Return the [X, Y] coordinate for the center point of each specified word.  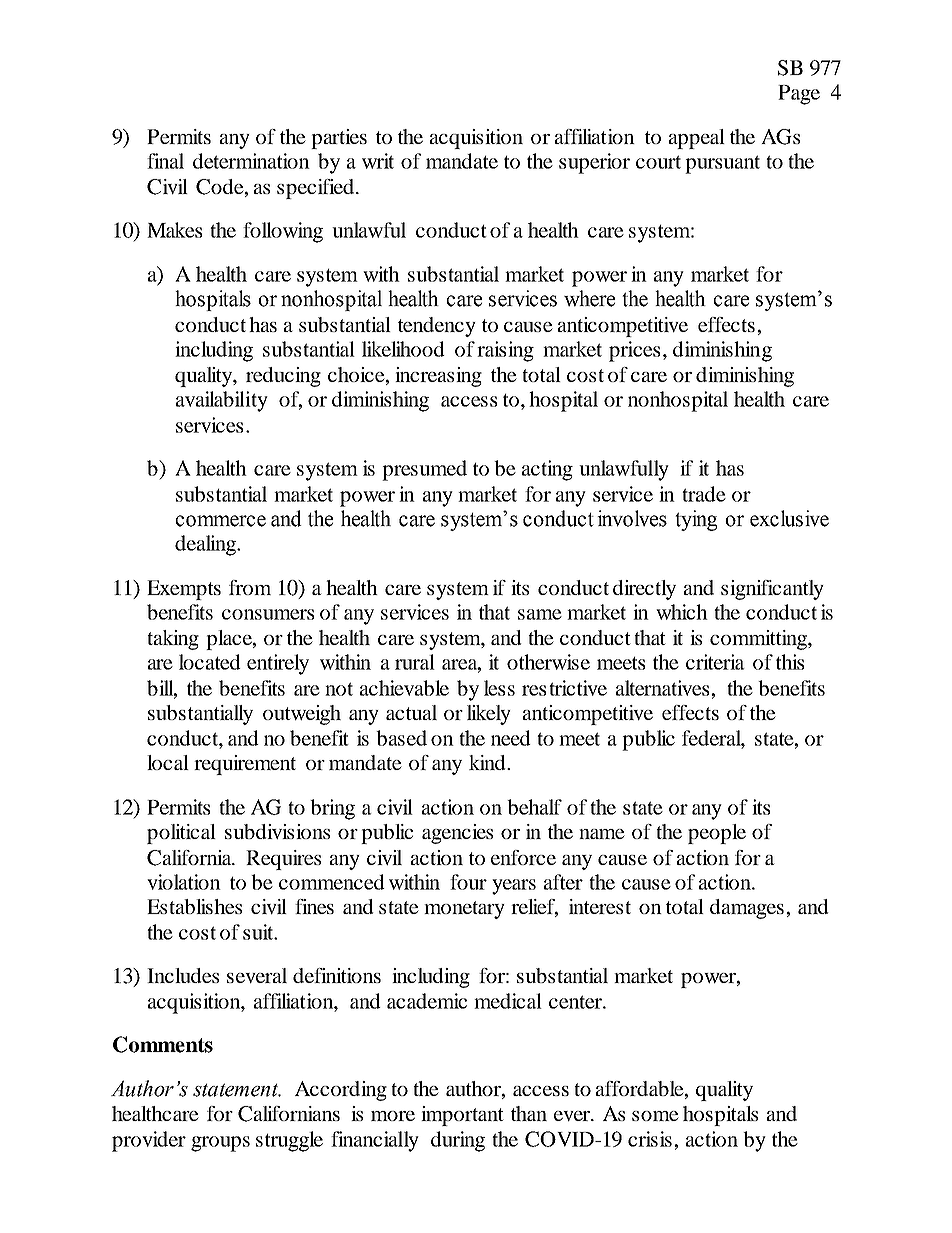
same [540, 614]
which [682, 612]
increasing [438, 377]
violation [184, 882]
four [468, 882]
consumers [268, 614]
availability [222, 401]
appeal [697, 139]
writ [378, 161]
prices [634, 351]
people [717, 834]
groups [220, 1144]
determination [251, 161]
